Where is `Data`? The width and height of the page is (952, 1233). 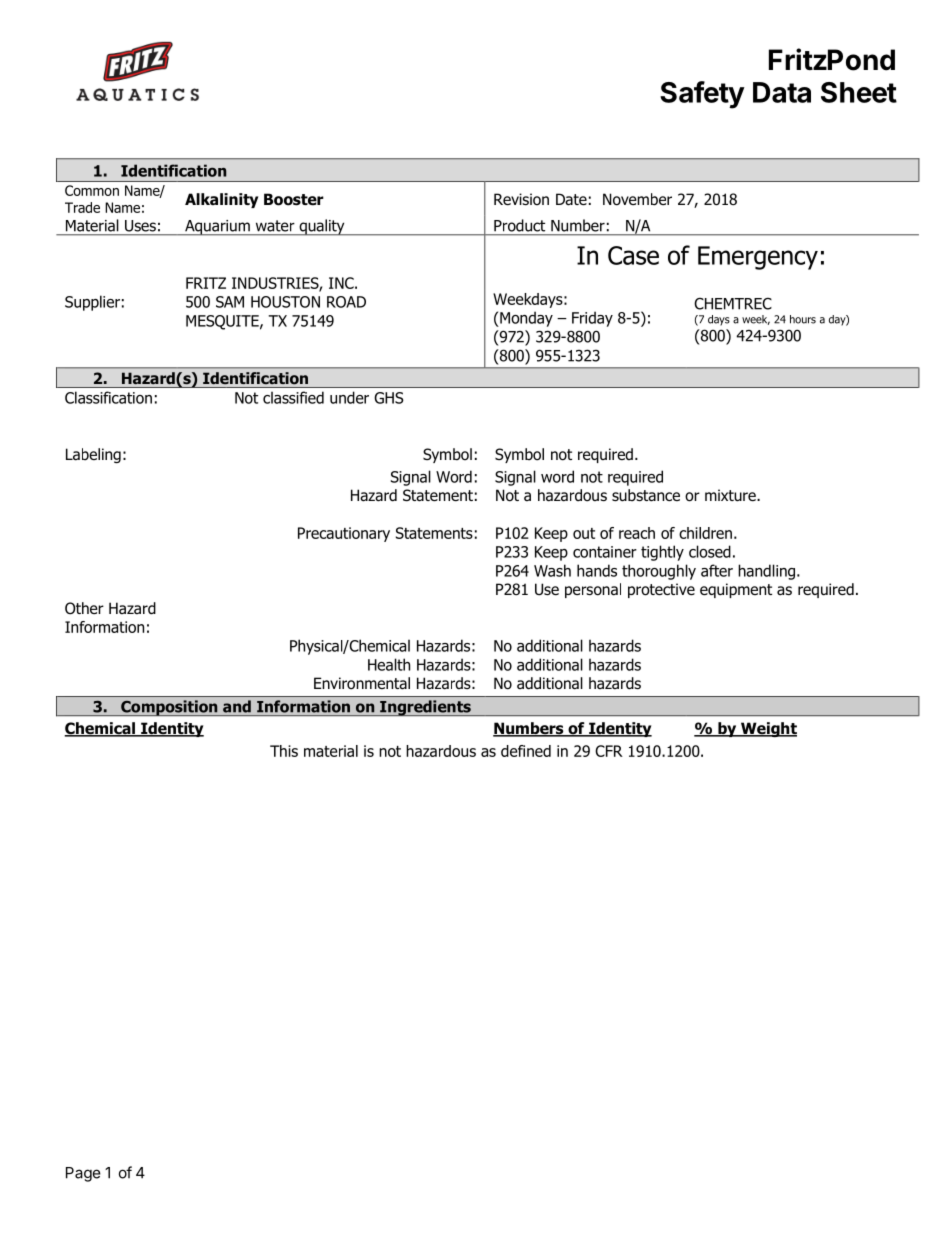 Data is located at coordinates (782, 92).
